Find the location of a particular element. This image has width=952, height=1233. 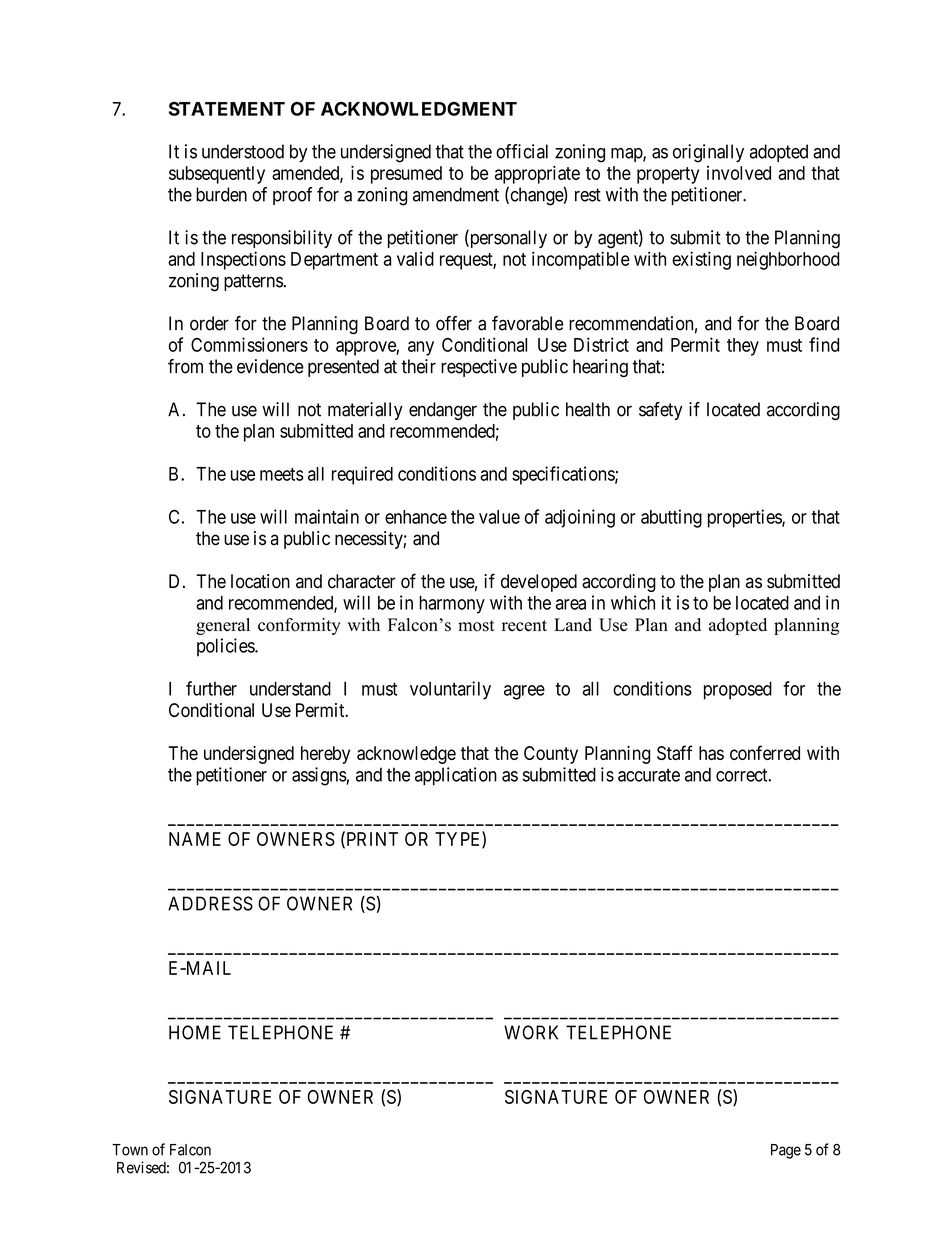

originally is located at coordinates (708, 153).
